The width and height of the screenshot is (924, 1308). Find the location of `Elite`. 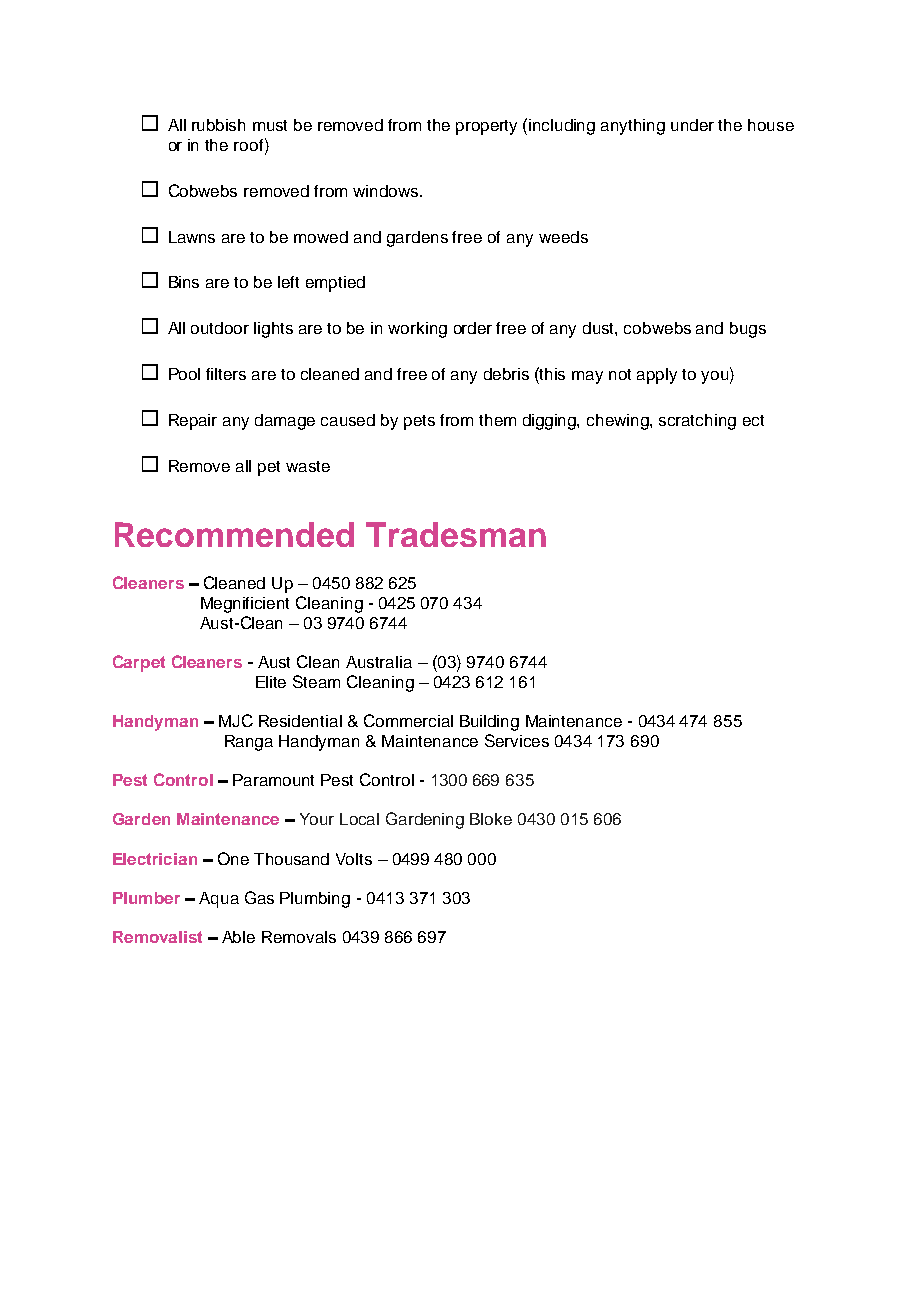

Elite is located at coordinates (271, 682).
